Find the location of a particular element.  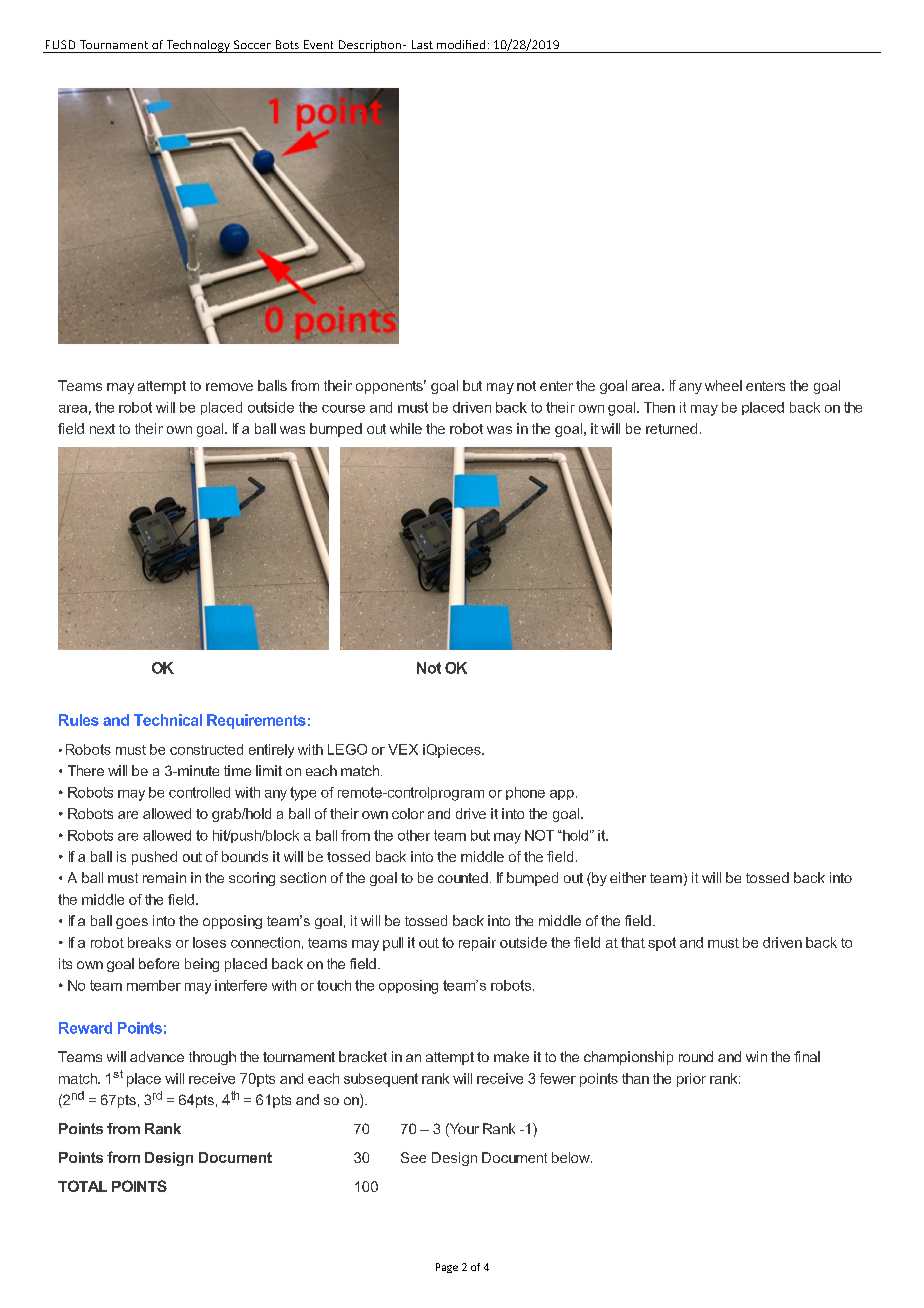

wheel is located at coordinates (723, 385).
